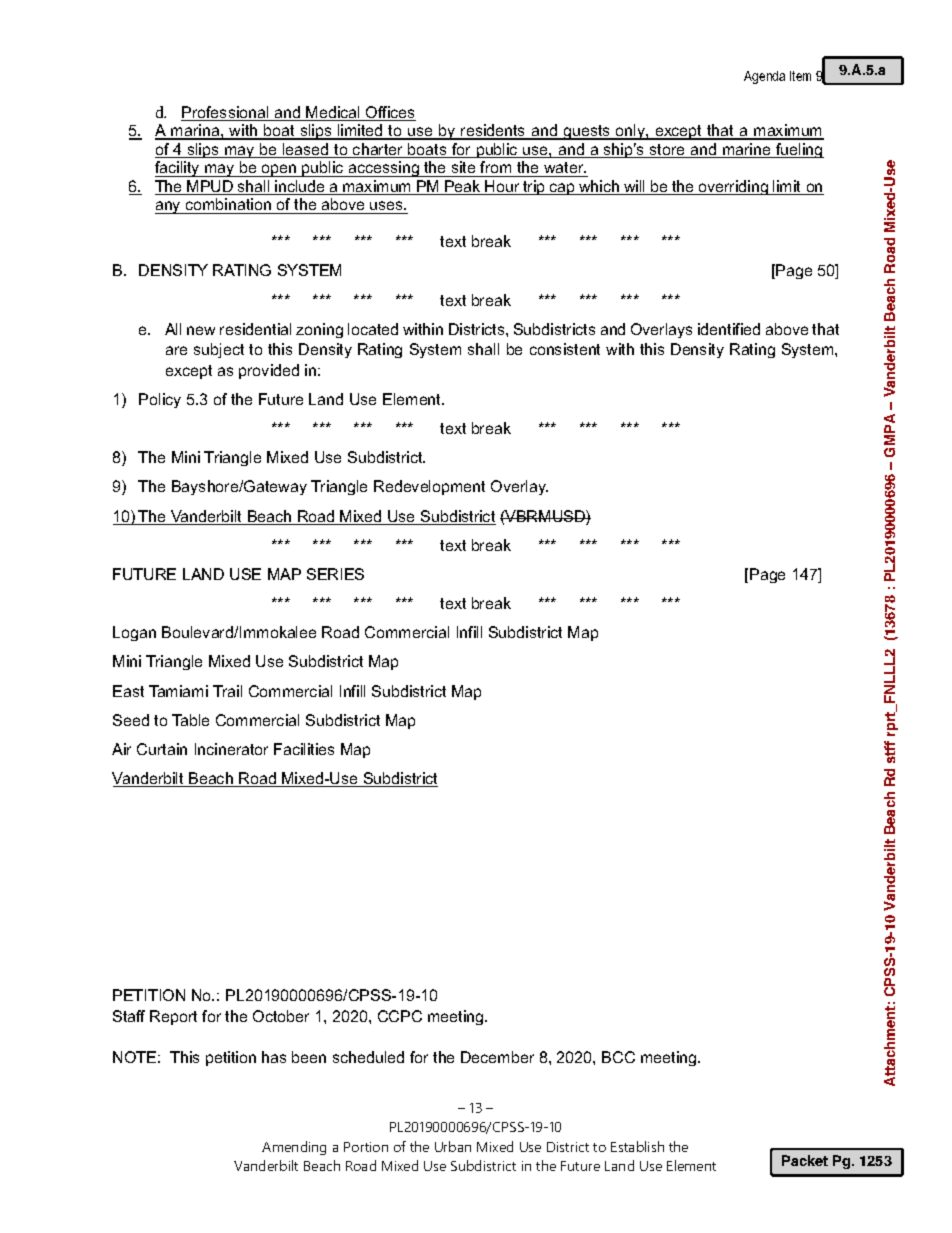  I want to click on residents, so click(493, 131).
